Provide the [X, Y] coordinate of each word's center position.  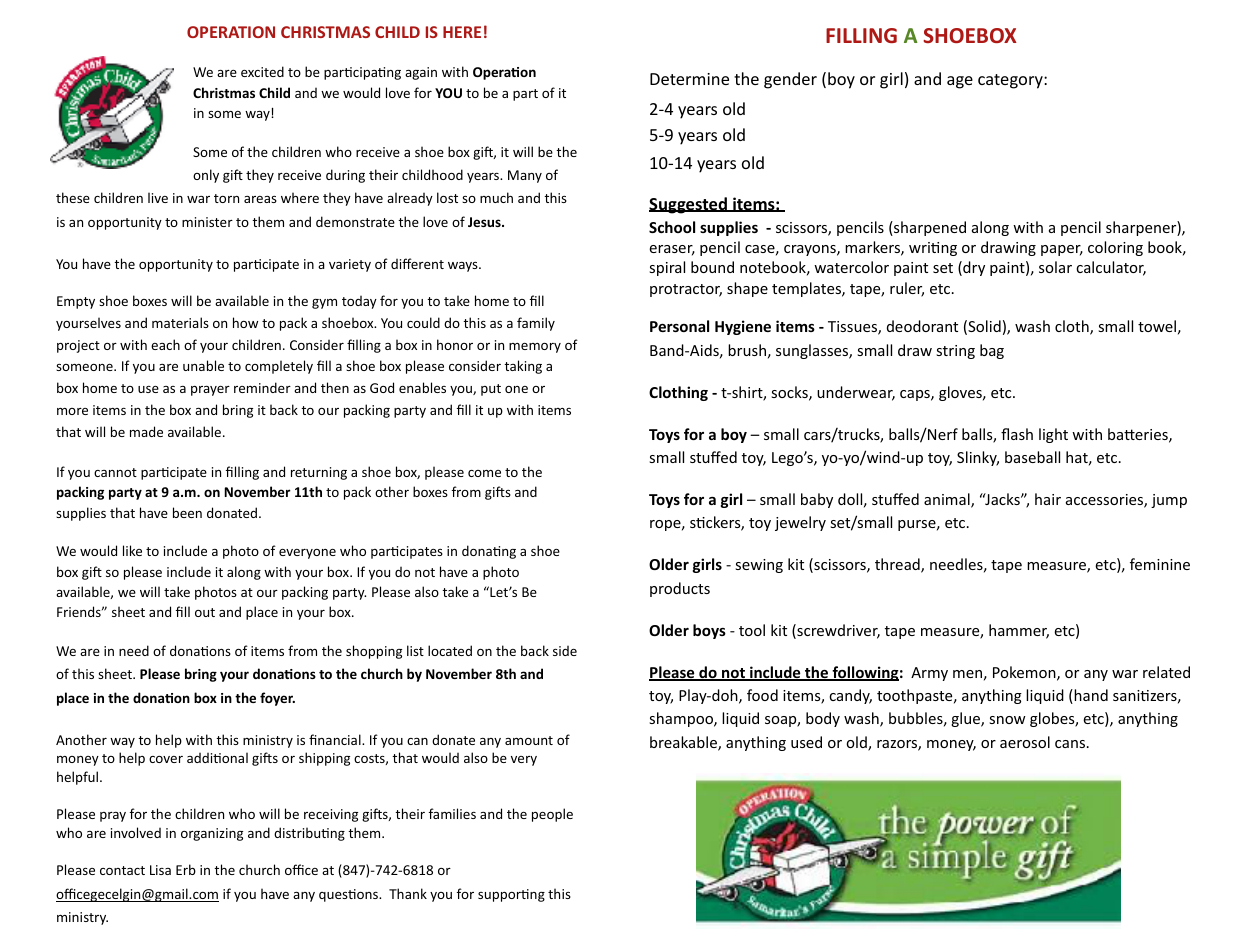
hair [1048, 499]
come [484, 473]
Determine [689, 79]
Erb [186, 869]
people [552, 815]
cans [1070, 744]
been [187, 512]
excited [262, 71]
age [960, 82]
